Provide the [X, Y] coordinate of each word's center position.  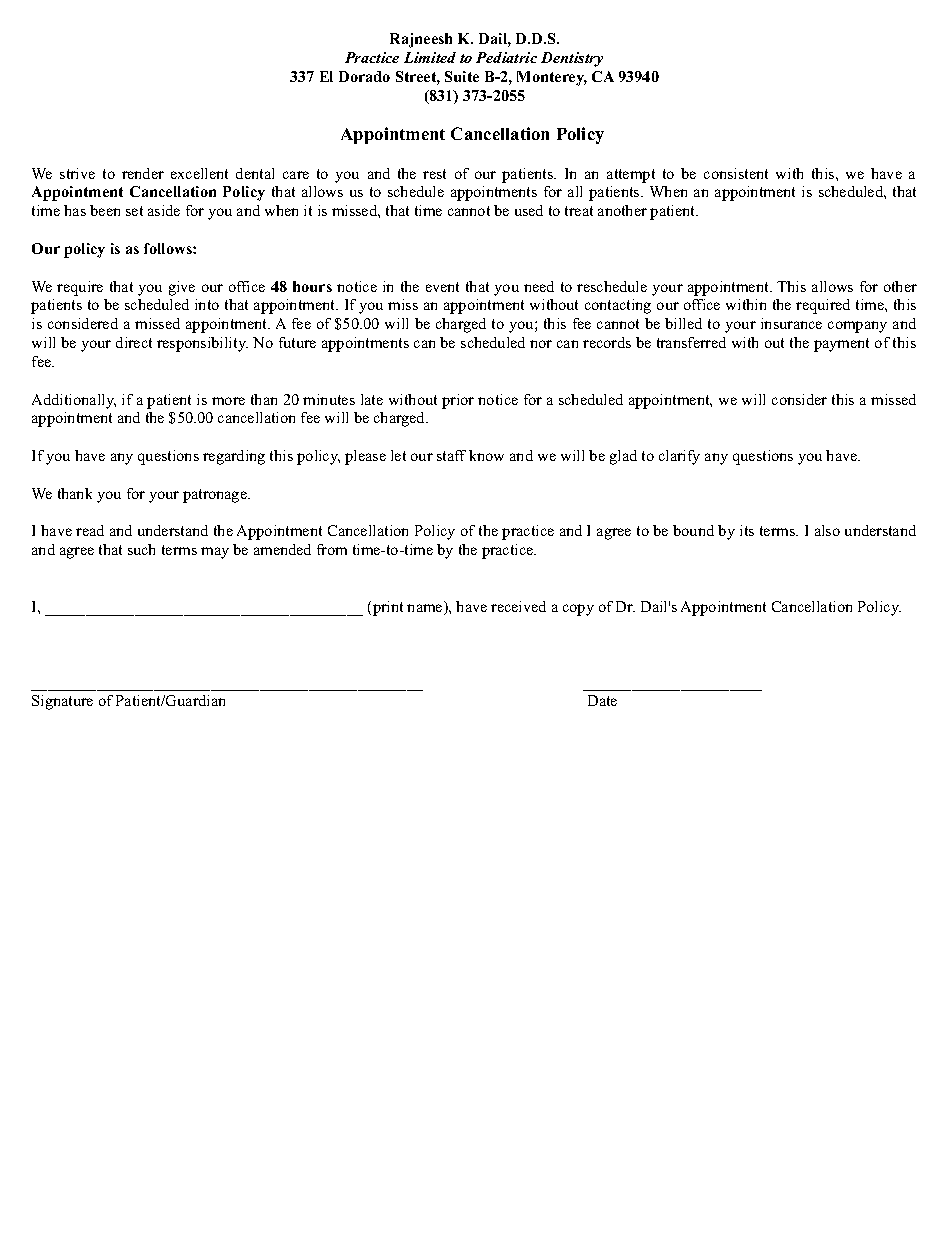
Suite [462, 76]
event [442, 287]
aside [164, 210]
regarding [234, 457]
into [207, 304]
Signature [62, 702]
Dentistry [572, 59]
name [426, 609]
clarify [679, 457]
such [141, 549]
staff [451, 455]
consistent [736, 173]
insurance [791, 323]
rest [434, 174]
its [747, 530]
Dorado [364, 76]
